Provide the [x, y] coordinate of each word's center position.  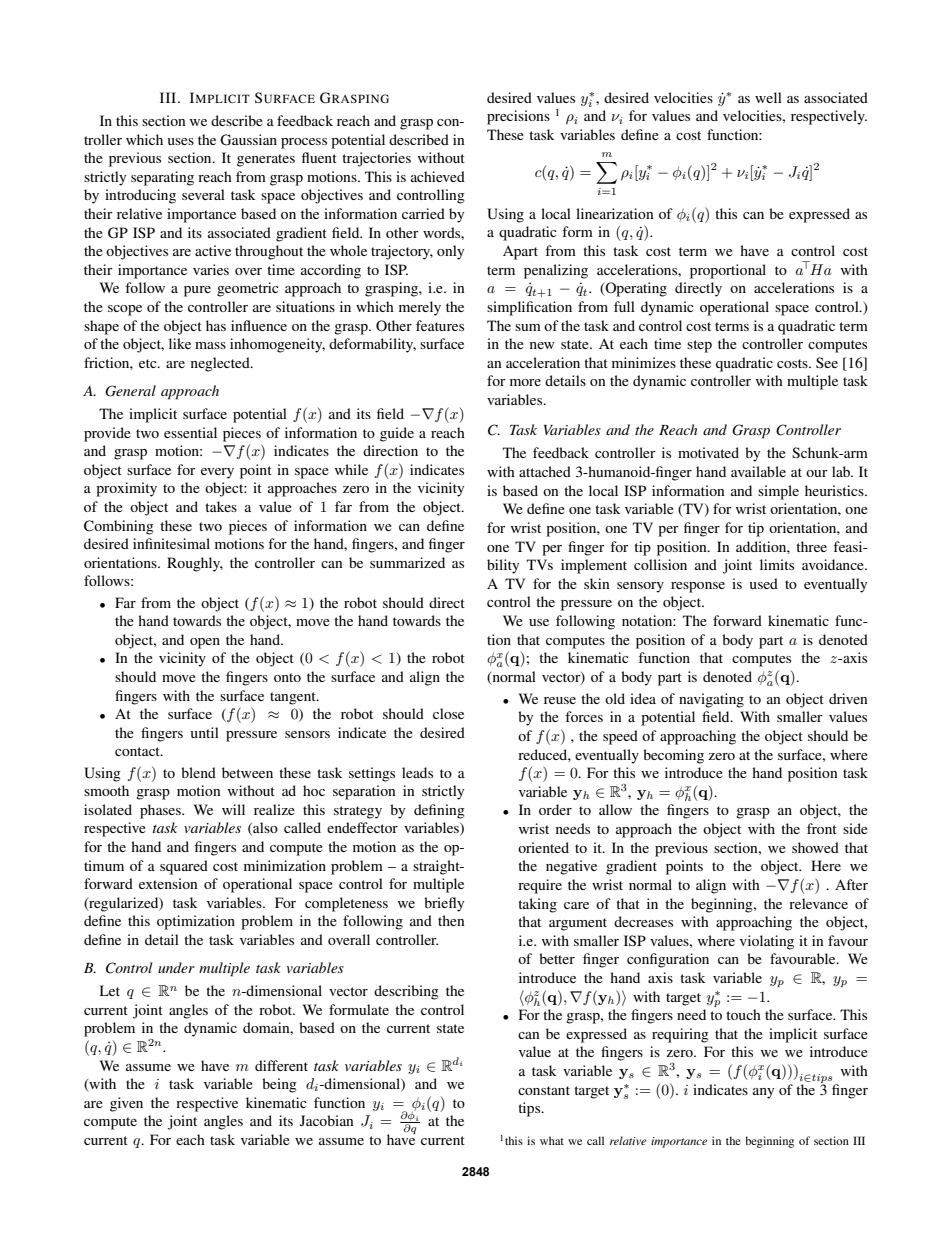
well [768, 97]
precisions [518, 117]
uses [181, 141]
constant [544, 1090]
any [763, 1093]
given [126, 1104]
